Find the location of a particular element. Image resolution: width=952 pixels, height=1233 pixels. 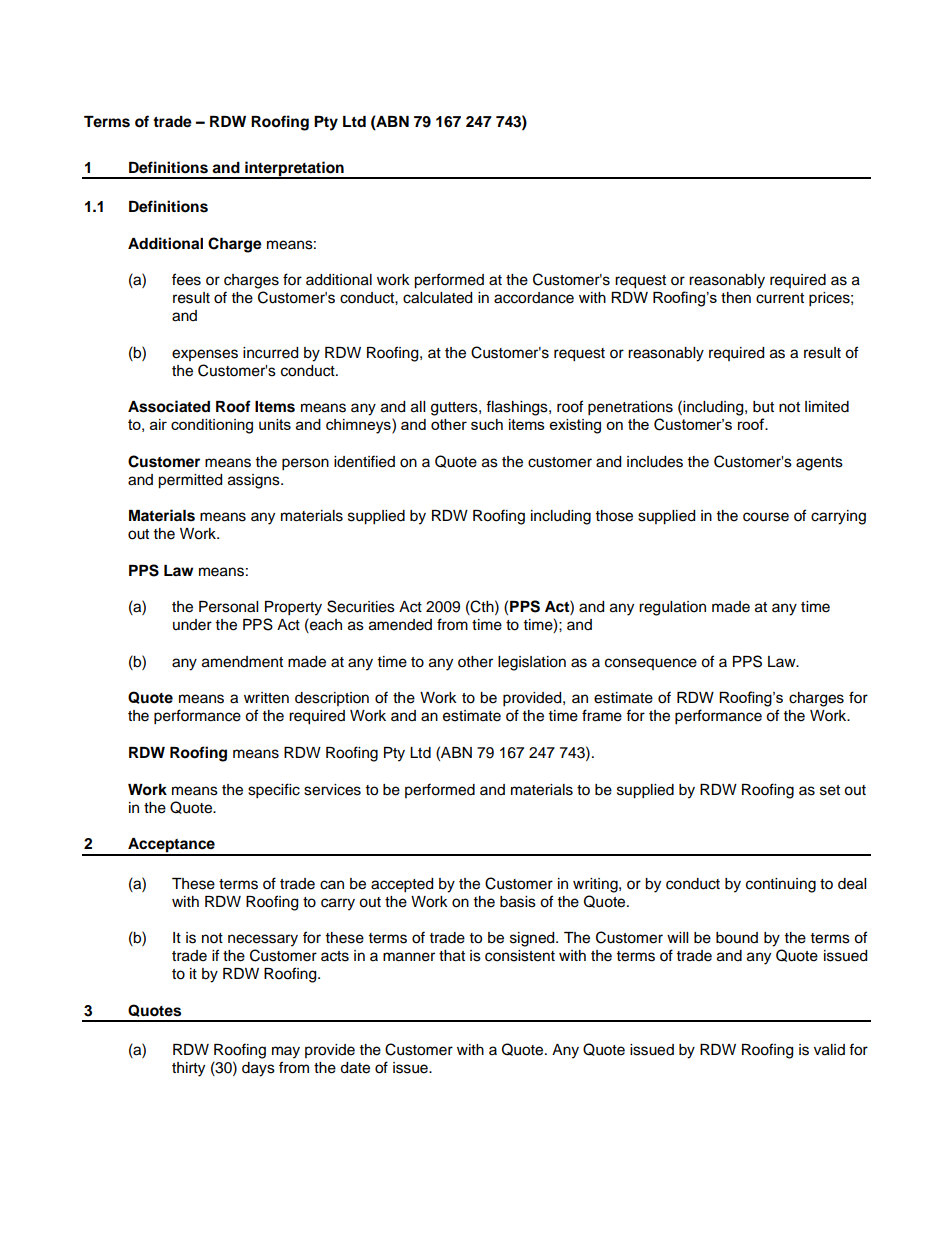

regulation is located at coordinates (672, 608).
